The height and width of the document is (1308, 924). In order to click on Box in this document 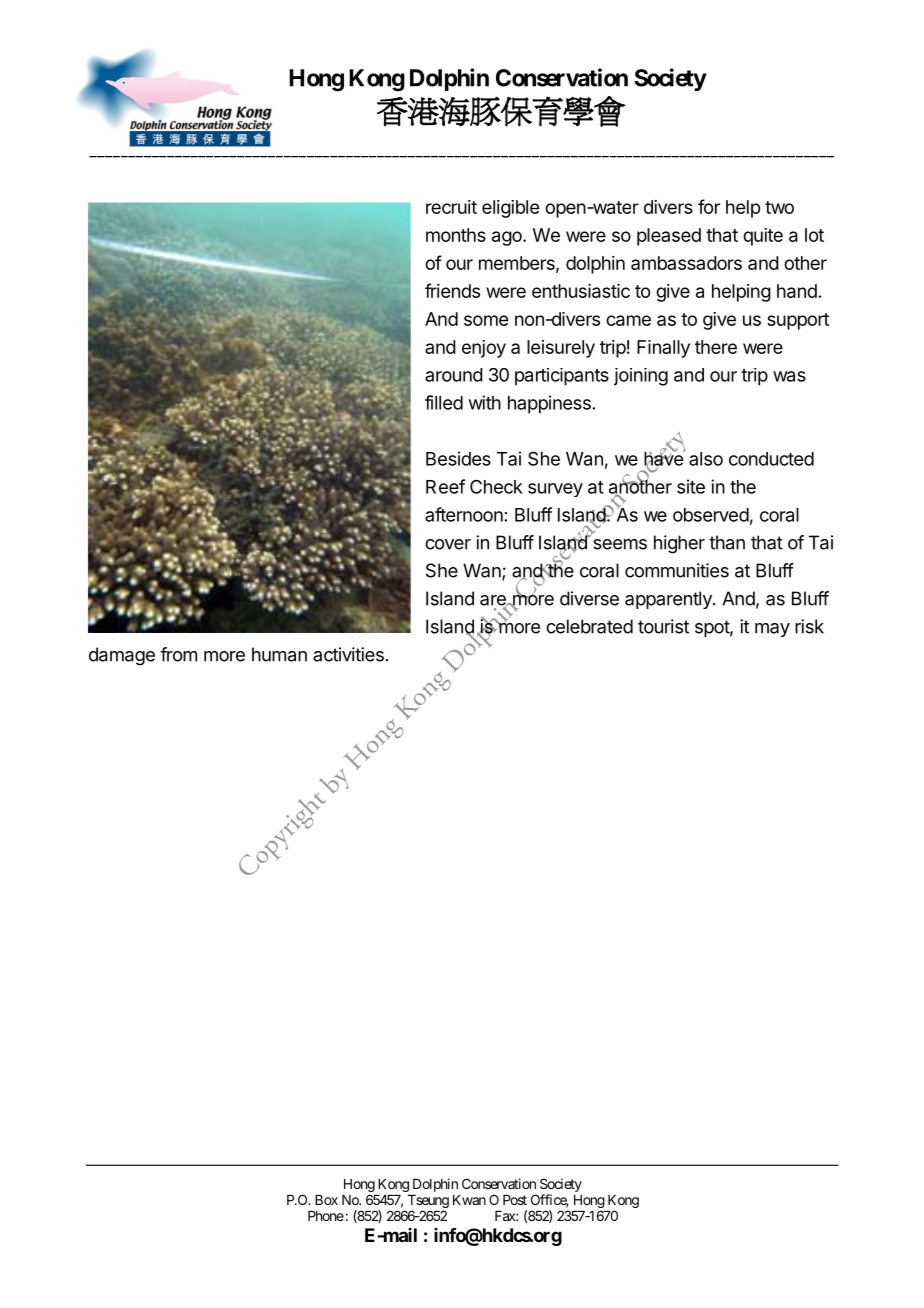, I will do `click(326, 1200)`.
